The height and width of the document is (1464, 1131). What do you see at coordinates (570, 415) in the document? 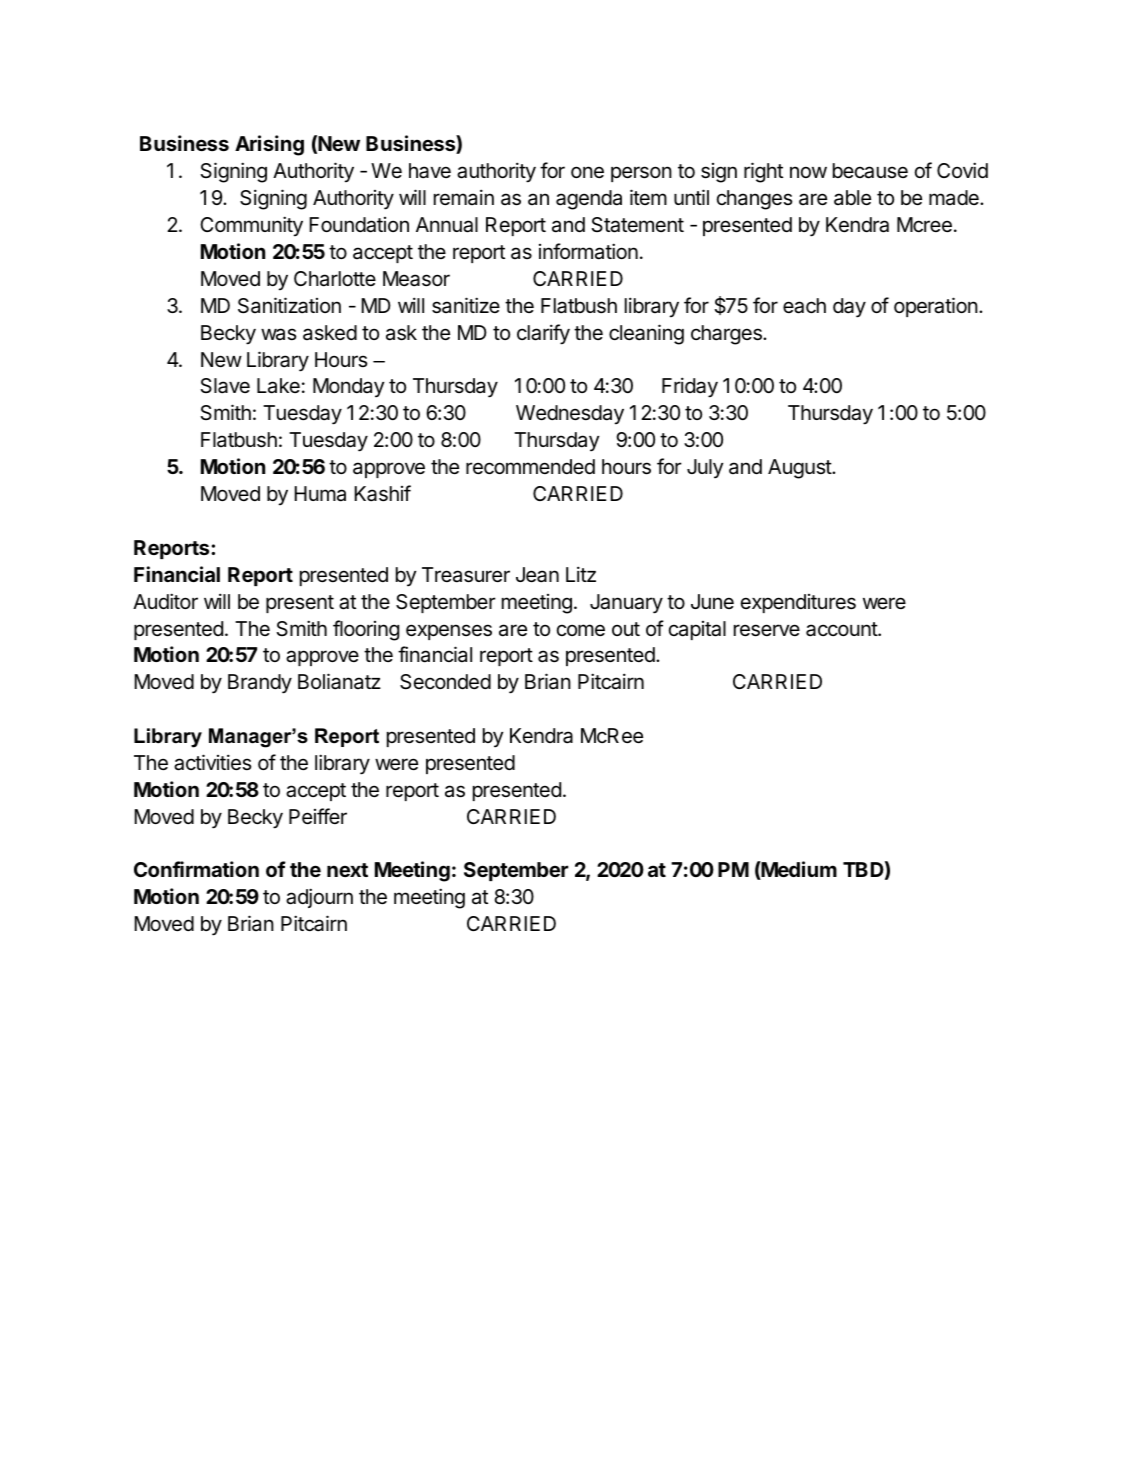
I see `Wednesday` at bounding box center [570, 415].
